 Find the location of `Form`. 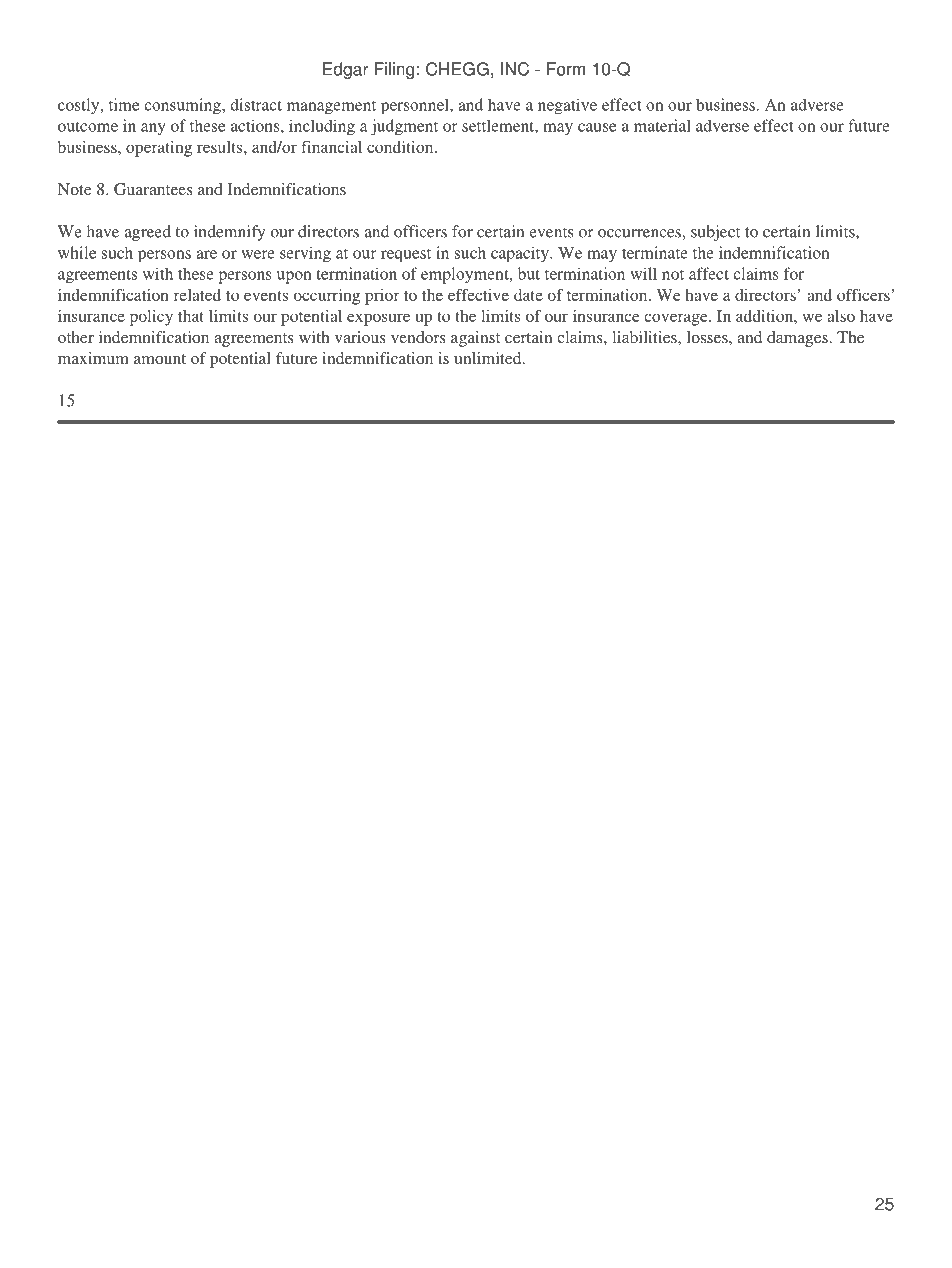

Form is located at coordinates (566, 69).
